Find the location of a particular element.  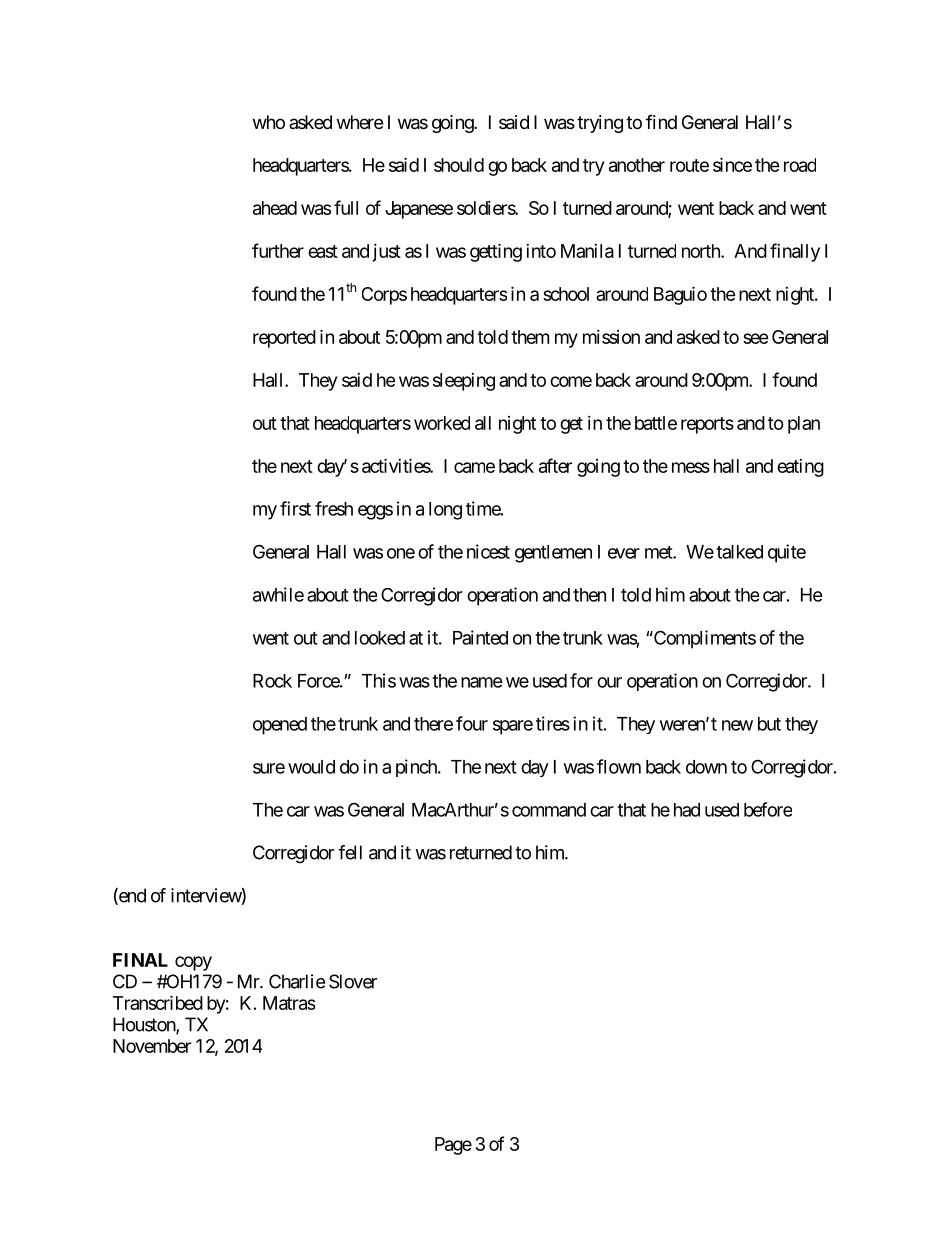

Rock is located at coordinates (272, 681).
